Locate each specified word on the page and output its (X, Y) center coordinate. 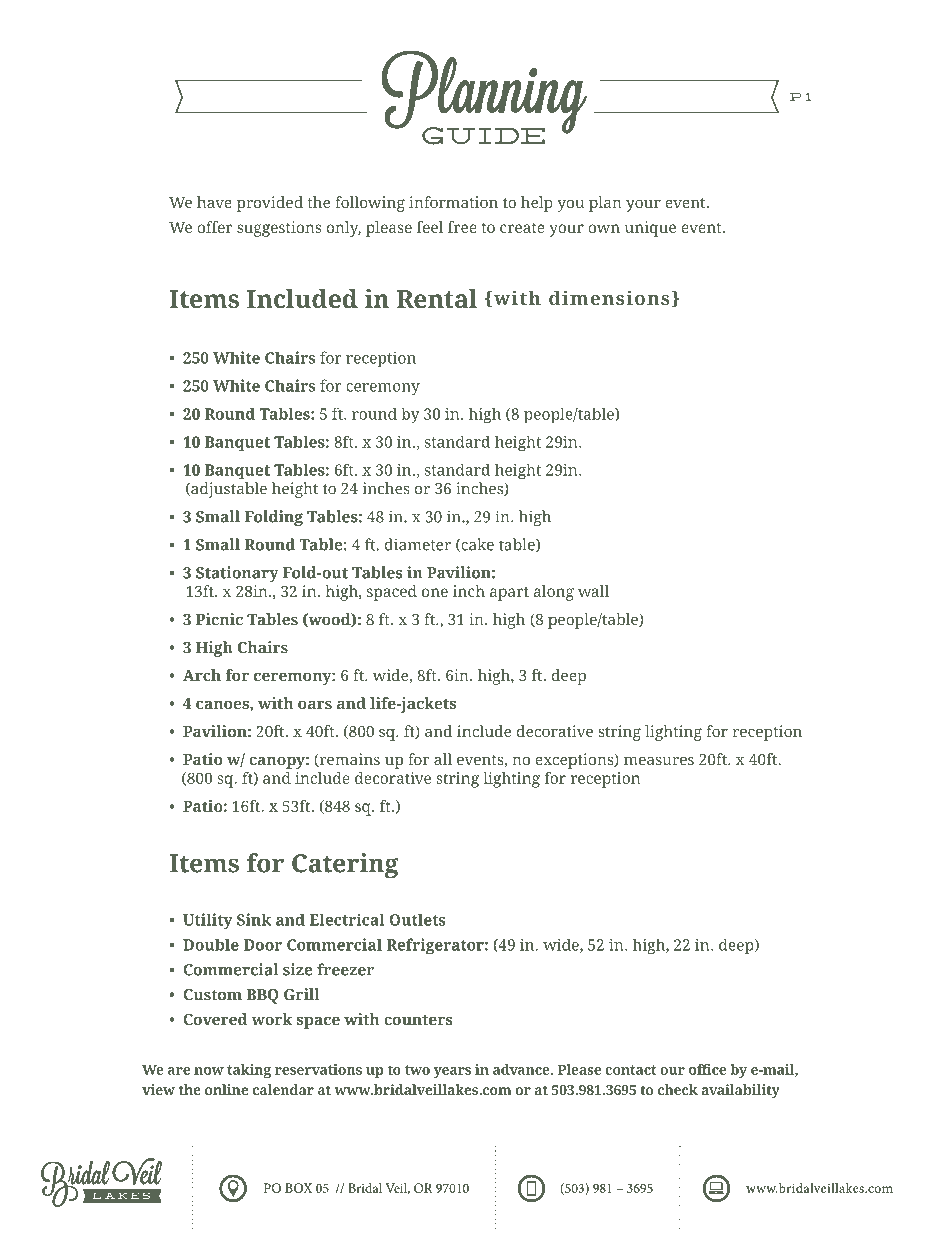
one (435, 592)
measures (659, 761)
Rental (437, 298)
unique (650, 229)
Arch (202, 675)
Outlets (418, 919)
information (453, 202)
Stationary (237, 574)
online (227, 1089)
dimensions (609, 297)
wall (593, 591)
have (214, 202)
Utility (208, 921)
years (452, 1072)
